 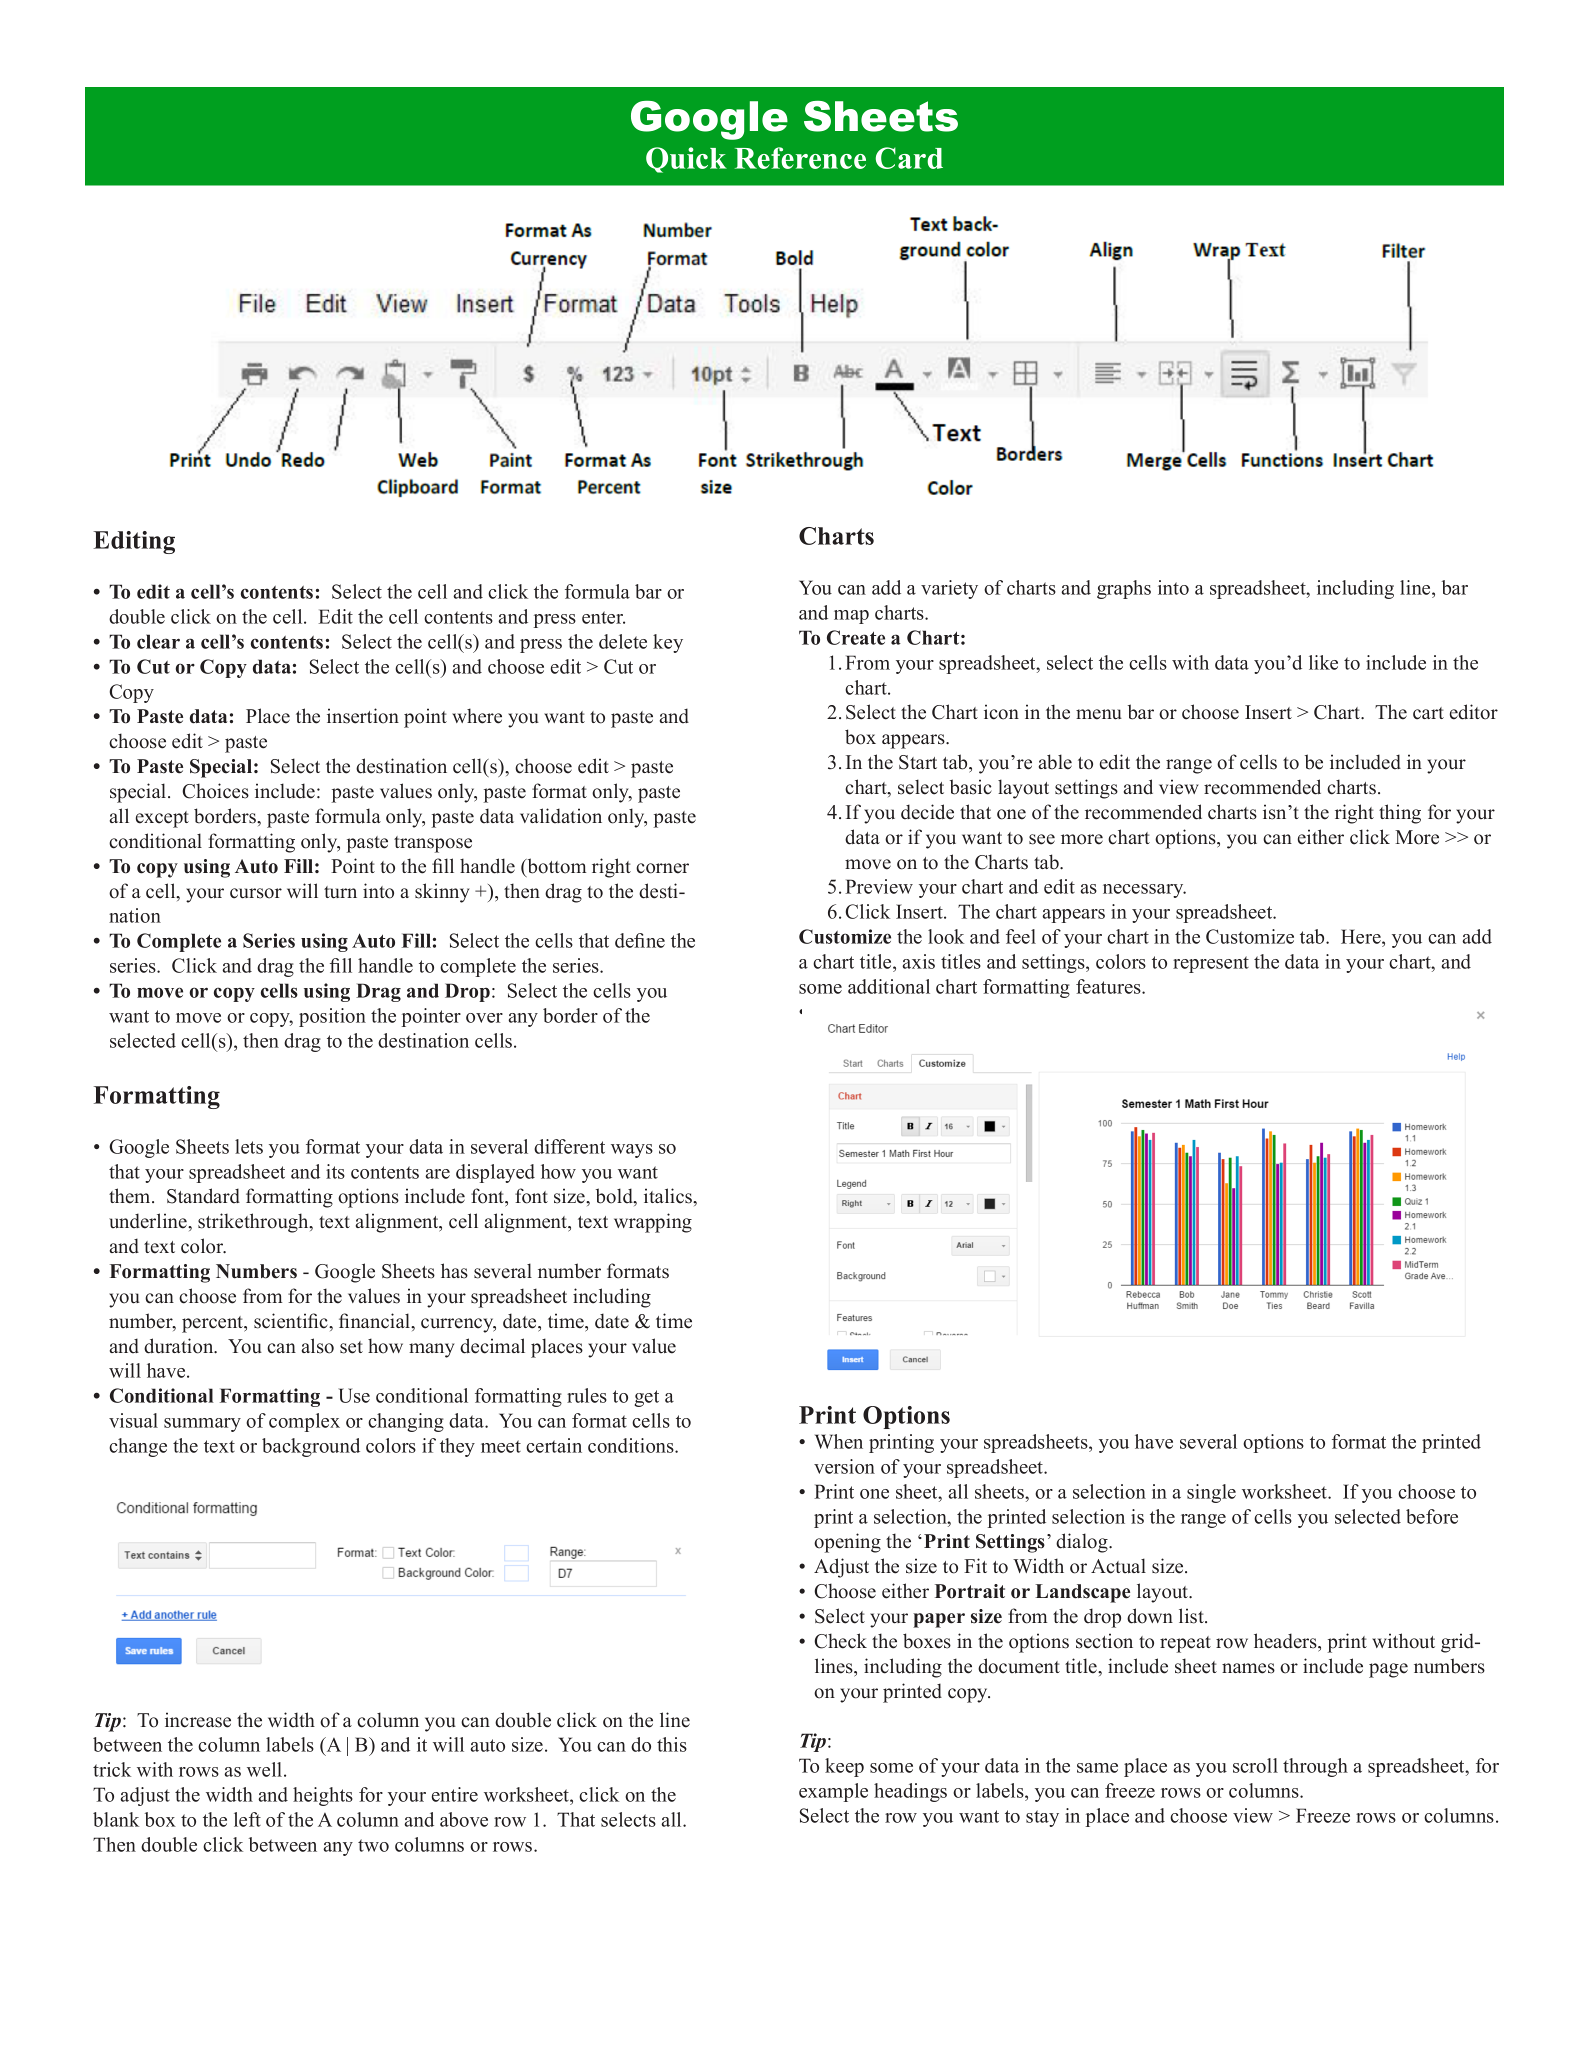 What do you see at coordinates (686, 160) in the screenshot?
I see `Quick` at bounding box center [686, 160].
